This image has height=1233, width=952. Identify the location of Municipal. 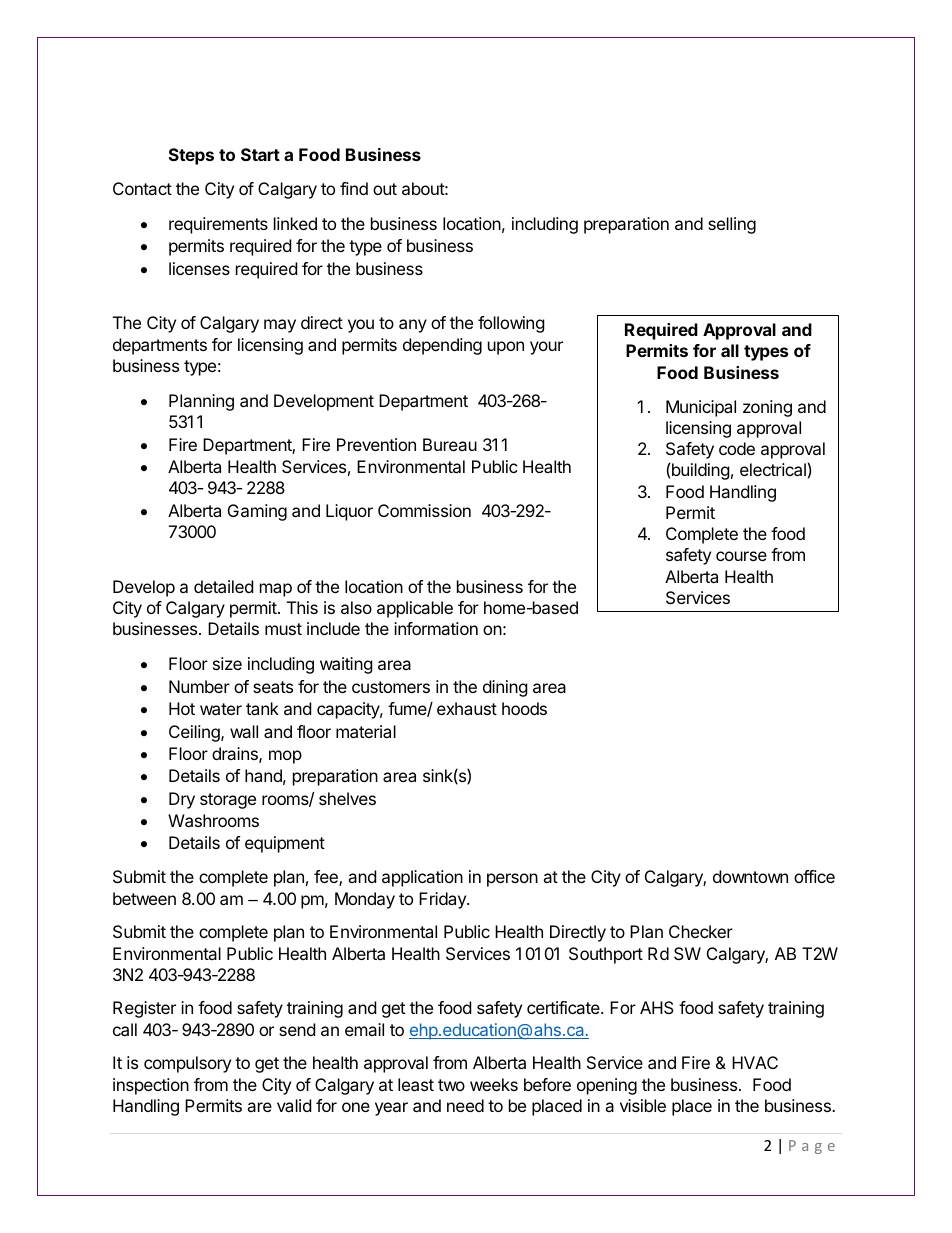
(701, 408).
